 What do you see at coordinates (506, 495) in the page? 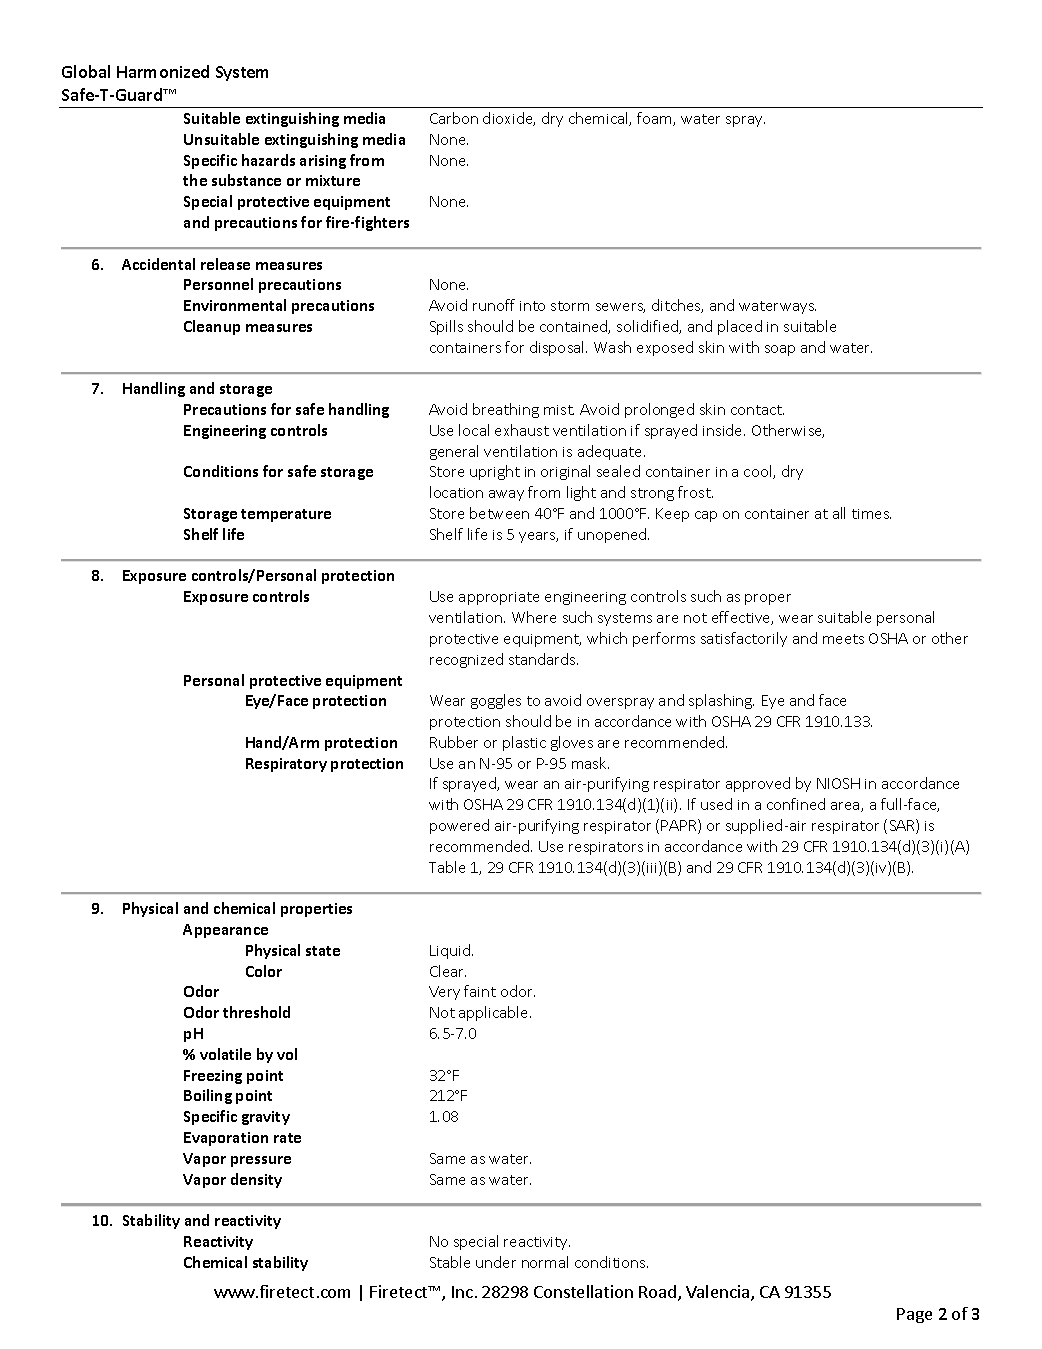
I see `away` at bounding box center [506, 495].
